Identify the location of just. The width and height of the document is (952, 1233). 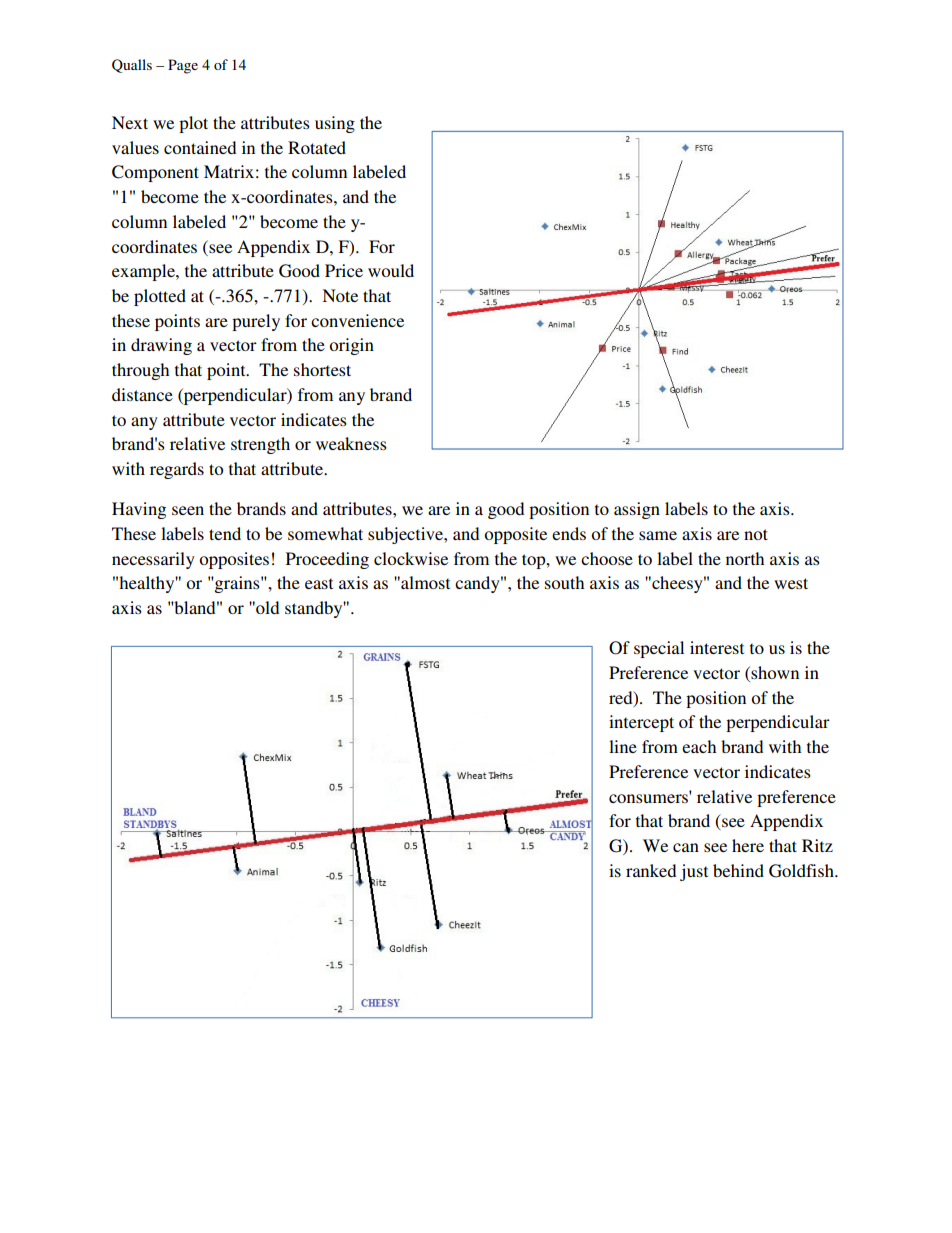
(694, 872).
